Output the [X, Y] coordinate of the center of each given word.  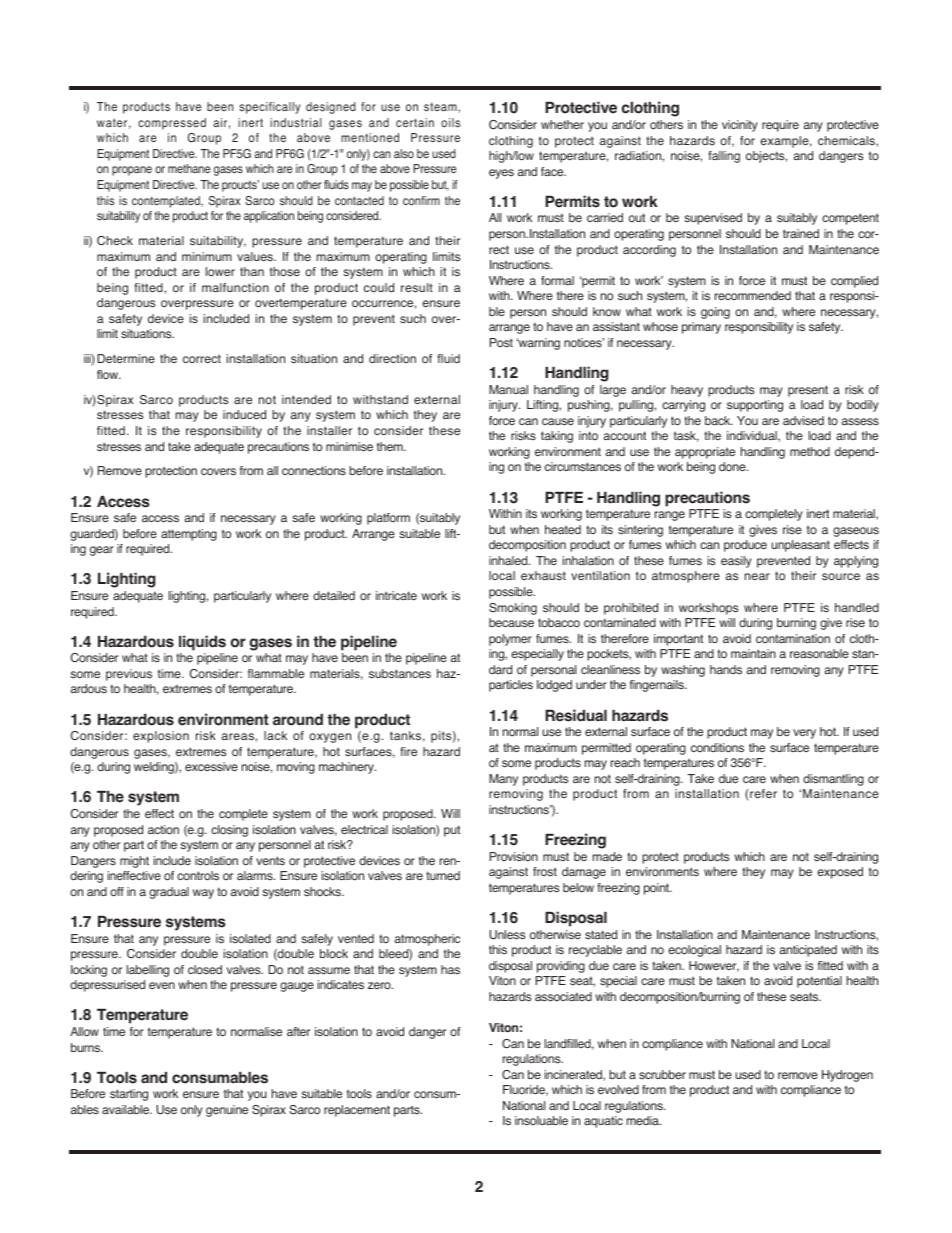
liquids [202, 643]
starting [129, 1095]
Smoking [513, 609]
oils [450, 122]
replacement [357, 1111]
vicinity [740, 126]
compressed [172, 124]
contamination [793, 639]
